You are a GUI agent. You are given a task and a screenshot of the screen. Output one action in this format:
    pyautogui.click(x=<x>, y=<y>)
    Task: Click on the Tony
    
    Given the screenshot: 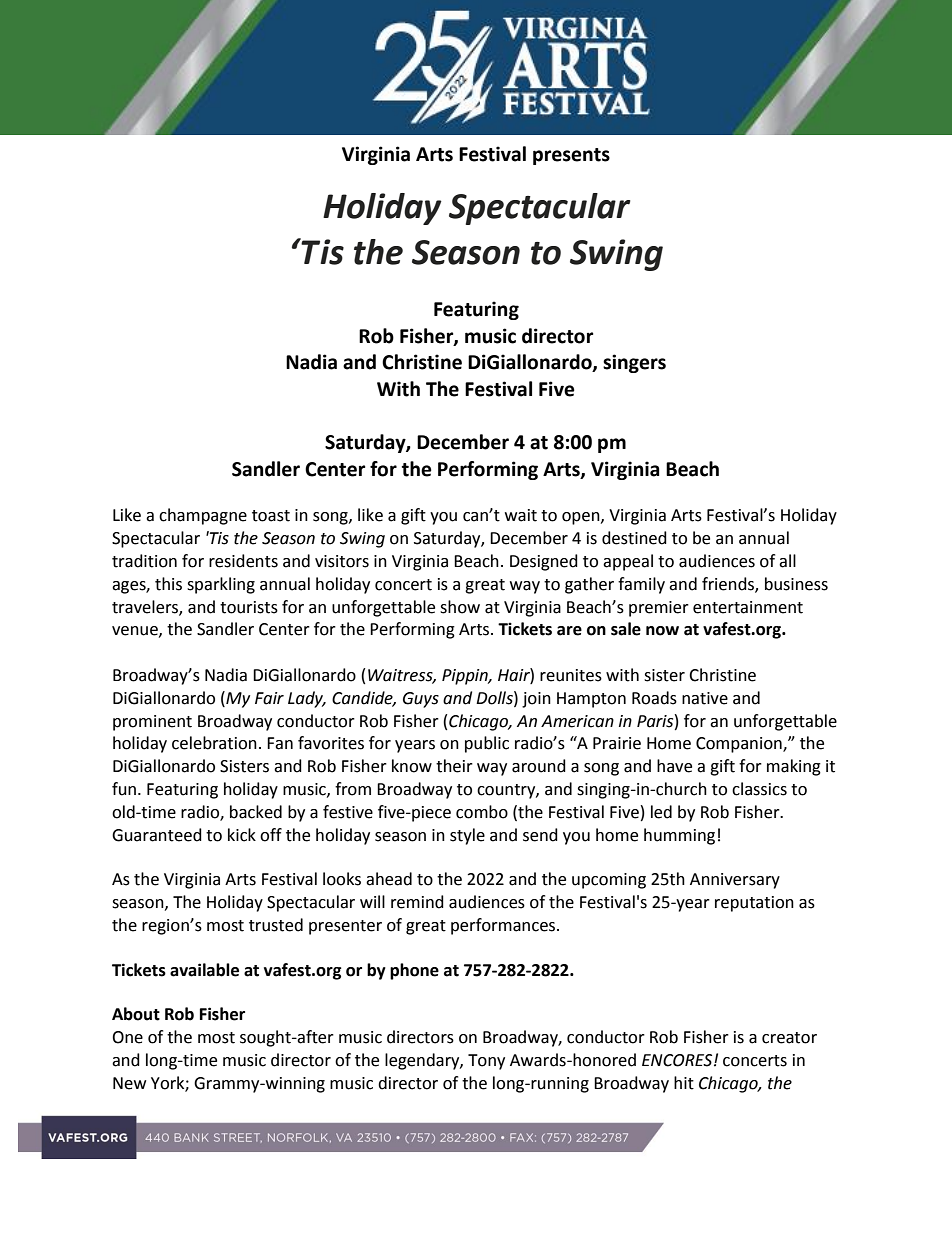 What is the action you would take?
    pyautogui.click(x=486, y=1062)
